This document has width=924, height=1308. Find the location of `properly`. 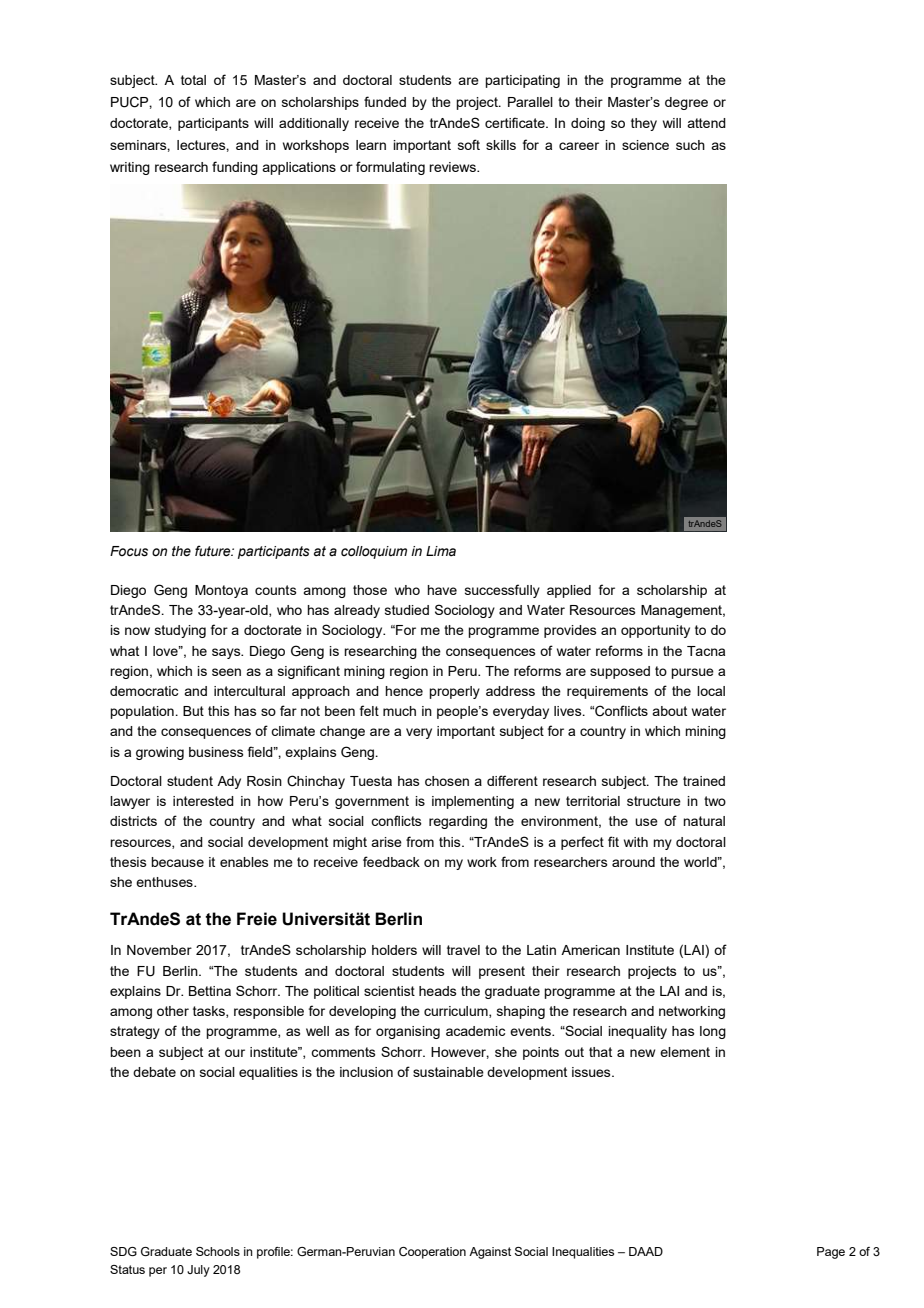

properly is located at coordinates (454, 692).
